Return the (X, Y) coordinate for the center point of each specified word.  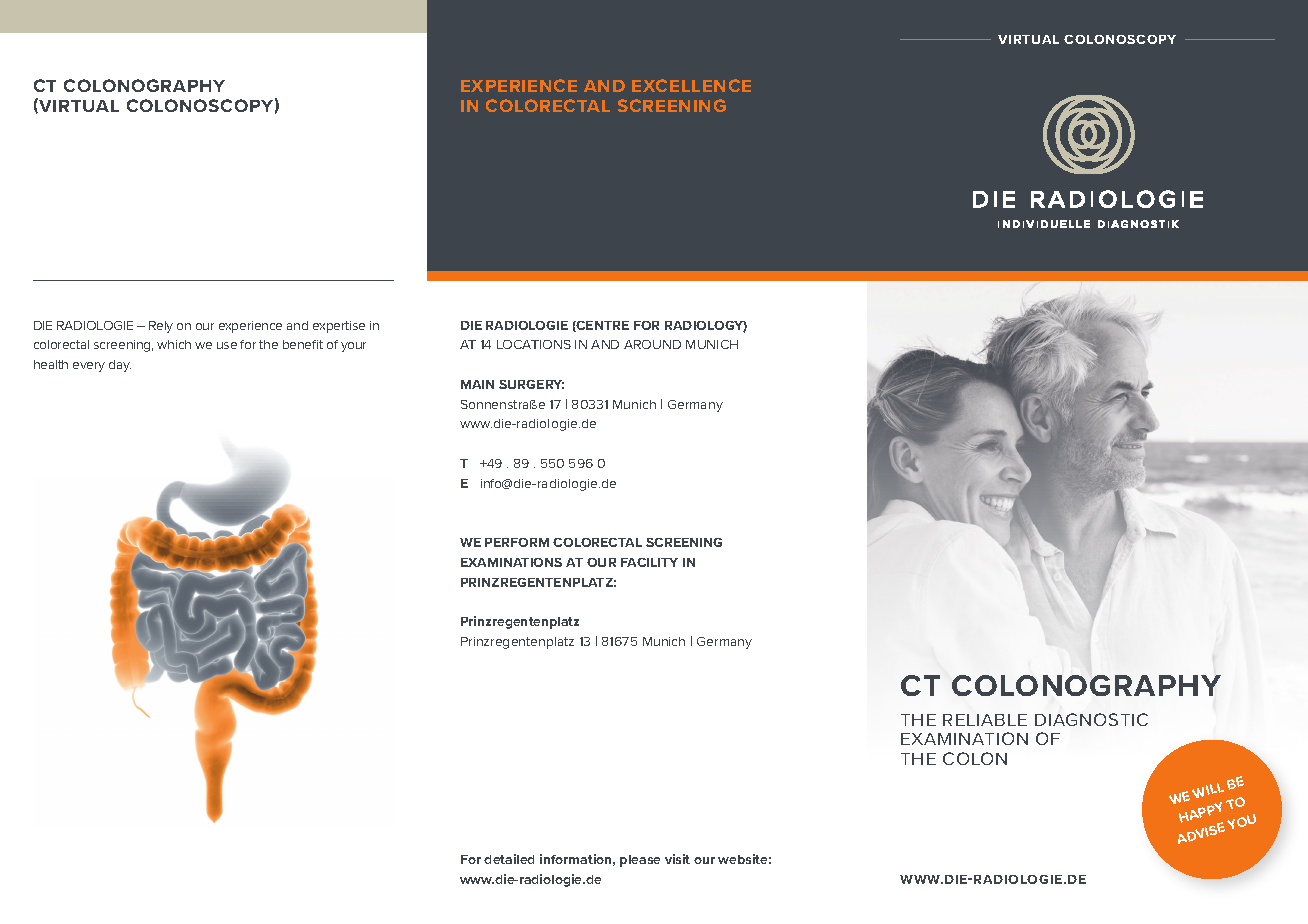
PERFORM (517, 542)
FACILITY (649, 562)
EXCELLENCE (691, 85)
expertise (339, 327)
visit (677, 859)
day (120, 366)
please (640, 861)
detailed (509, 859)
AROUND (652, 344)
